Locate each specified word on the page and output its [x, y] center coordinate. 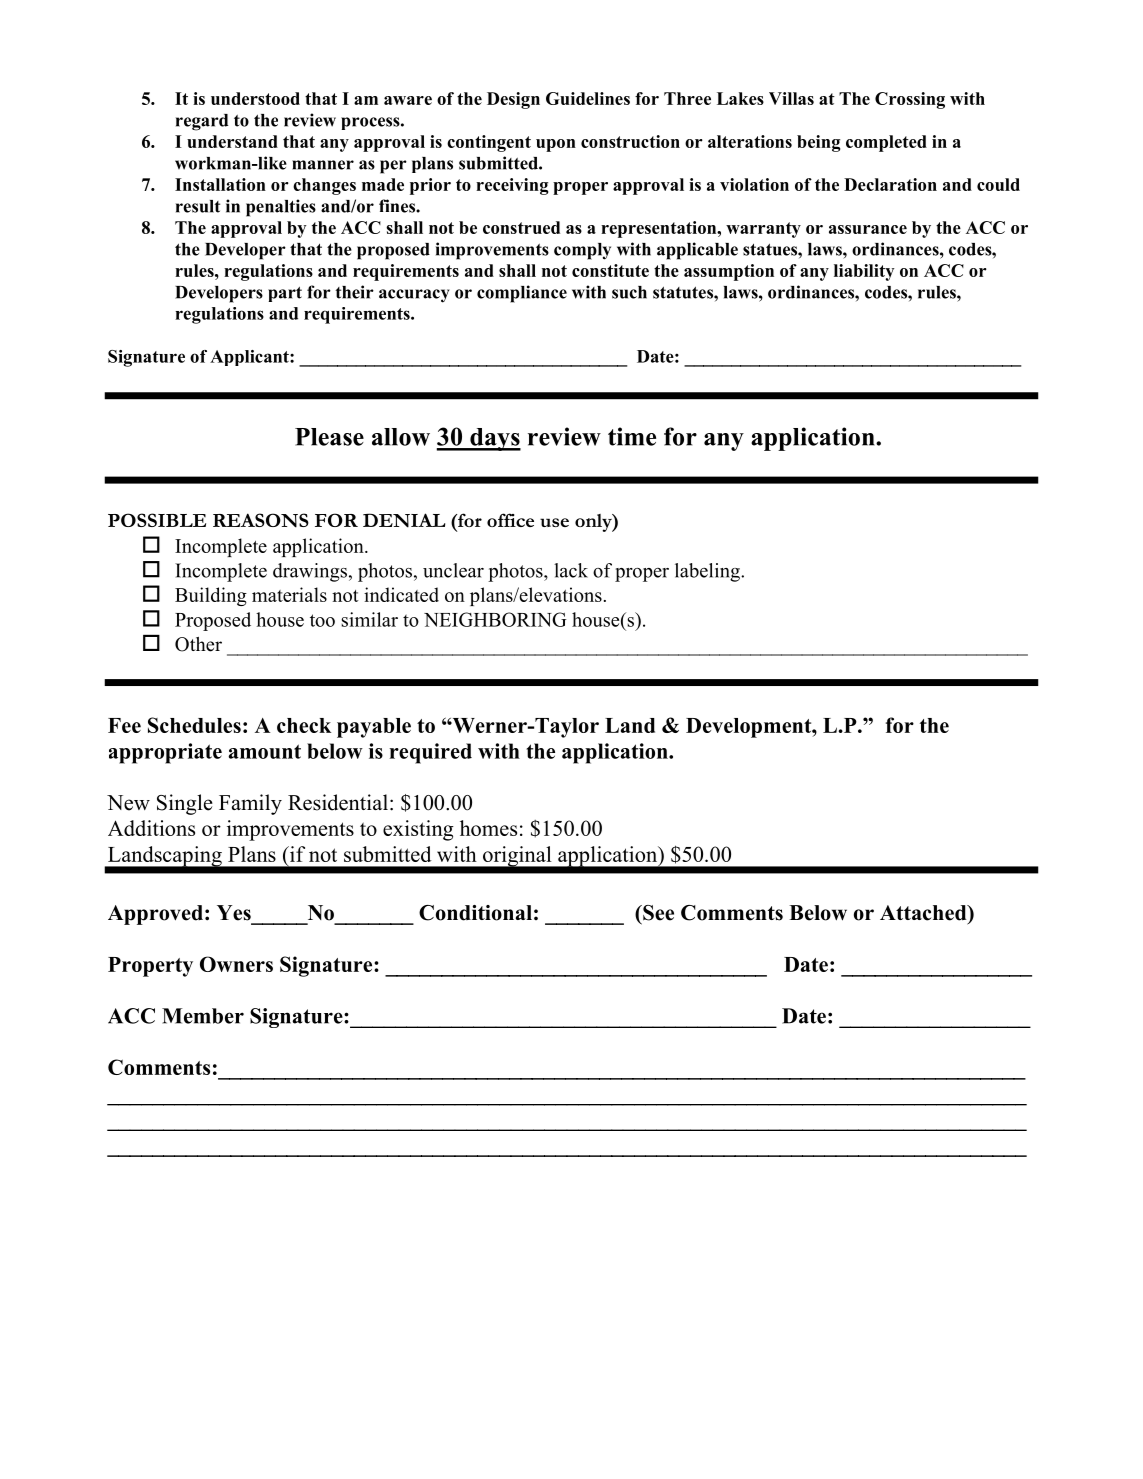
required [431, 753]
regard [202, 122]
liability [864, 272]
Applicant [250, 358]
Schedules [194, 725]
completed [886, 143]
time [632, 436]
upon [556, 145]
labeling [708, 572]
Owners [236, 964]
